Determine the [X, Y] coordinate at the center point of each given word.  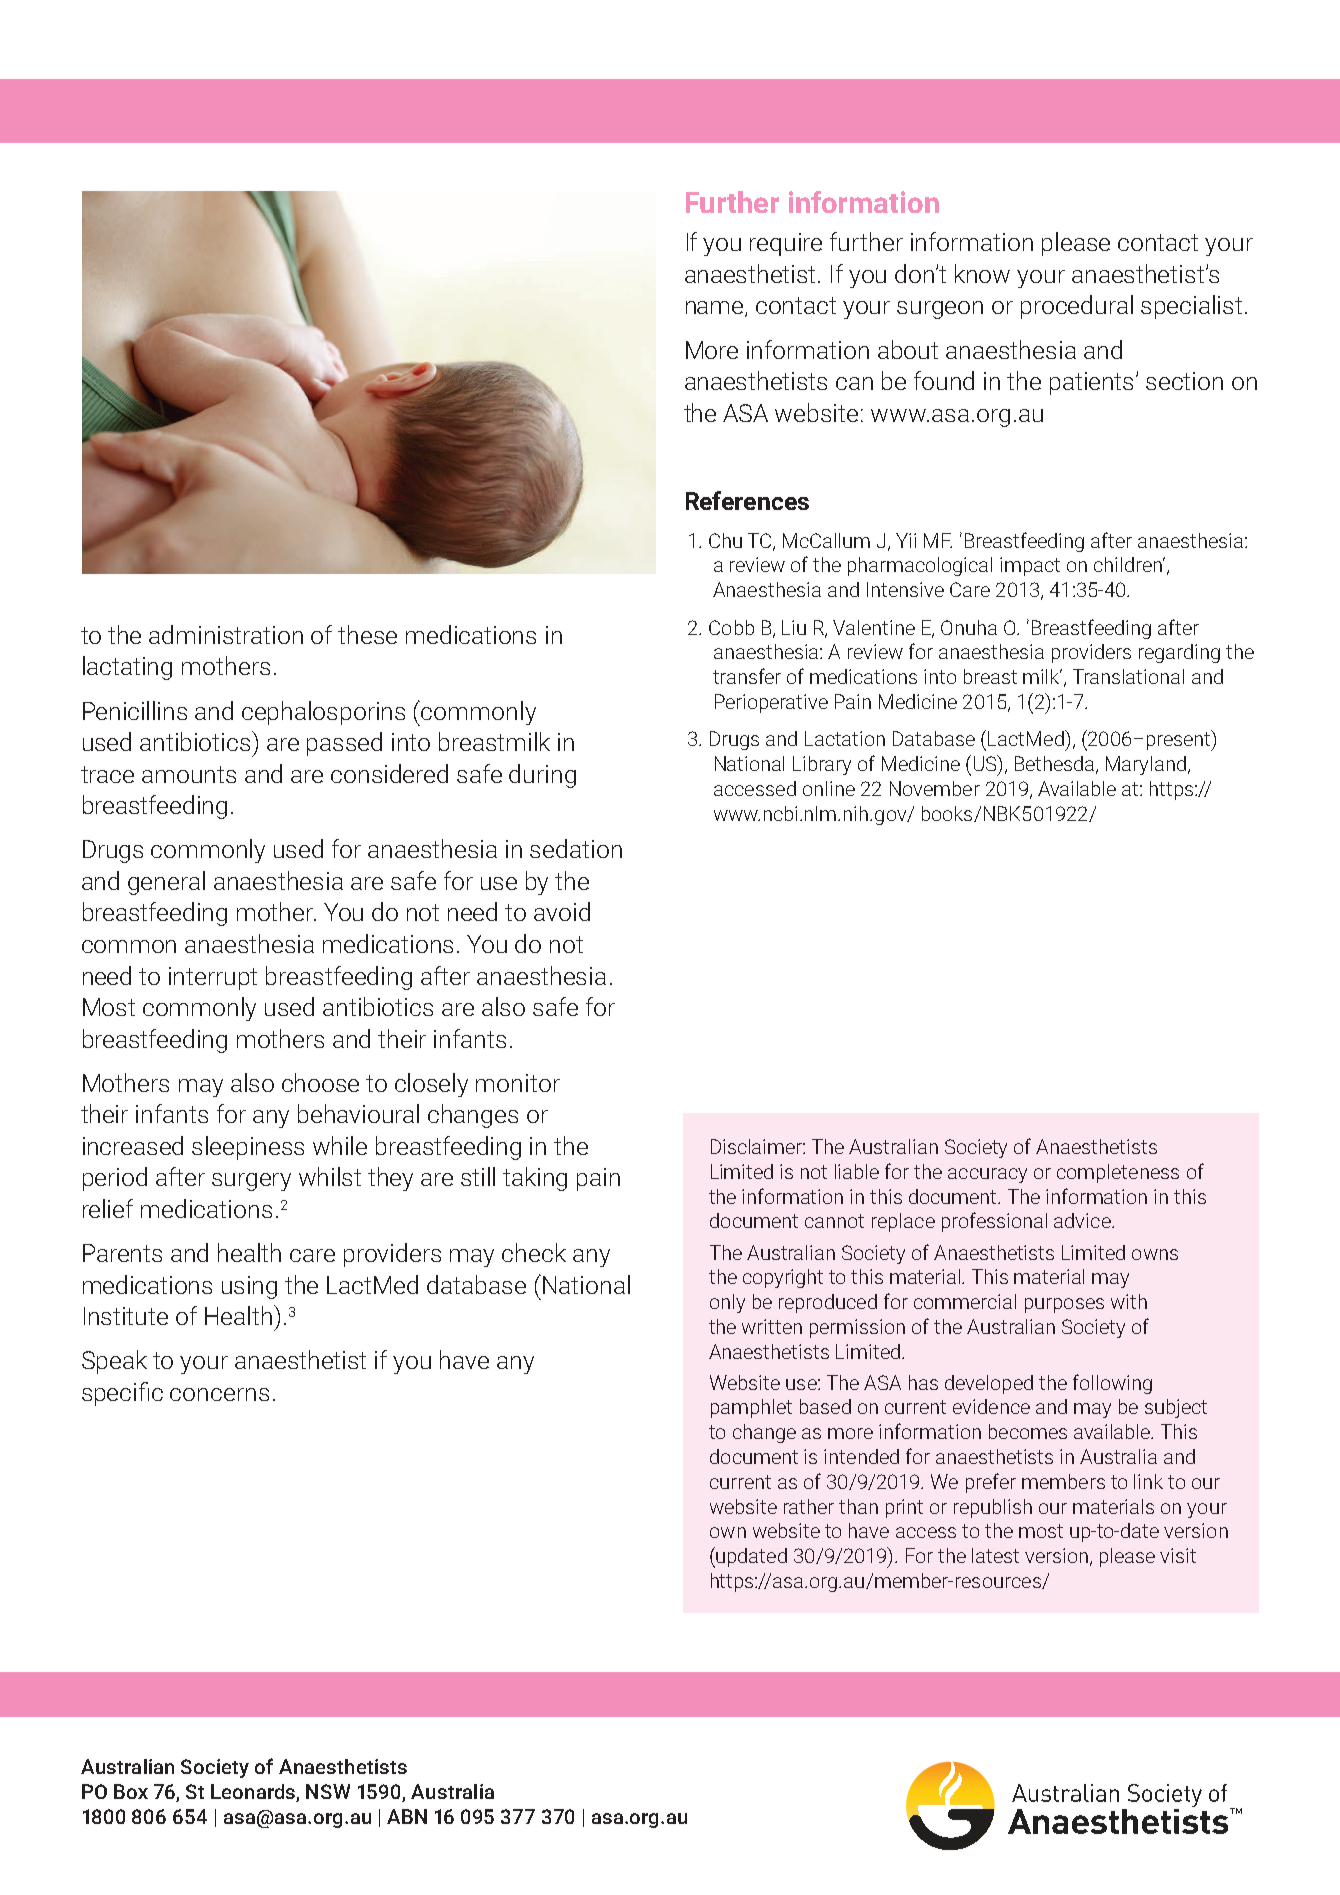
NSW [328, 1791]
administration [226, 634]
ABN [407, 1816]
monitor [518, 1083]
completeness [1118, 1173]
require [786, 244]
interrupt [213, 978]
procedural [1077, 307]
